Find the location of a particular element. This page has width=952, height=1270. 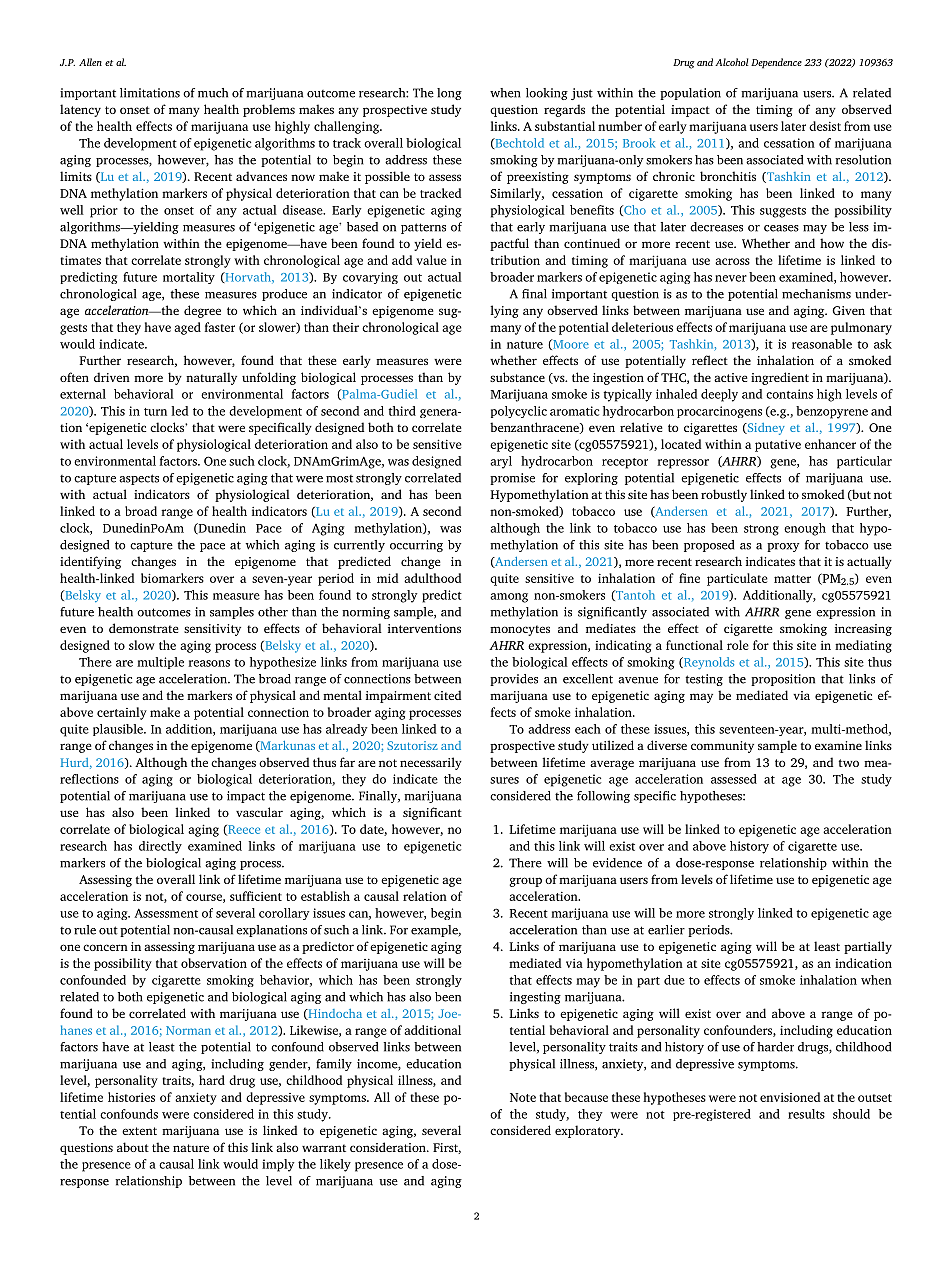

matter is located at coordinates (792, 579).
